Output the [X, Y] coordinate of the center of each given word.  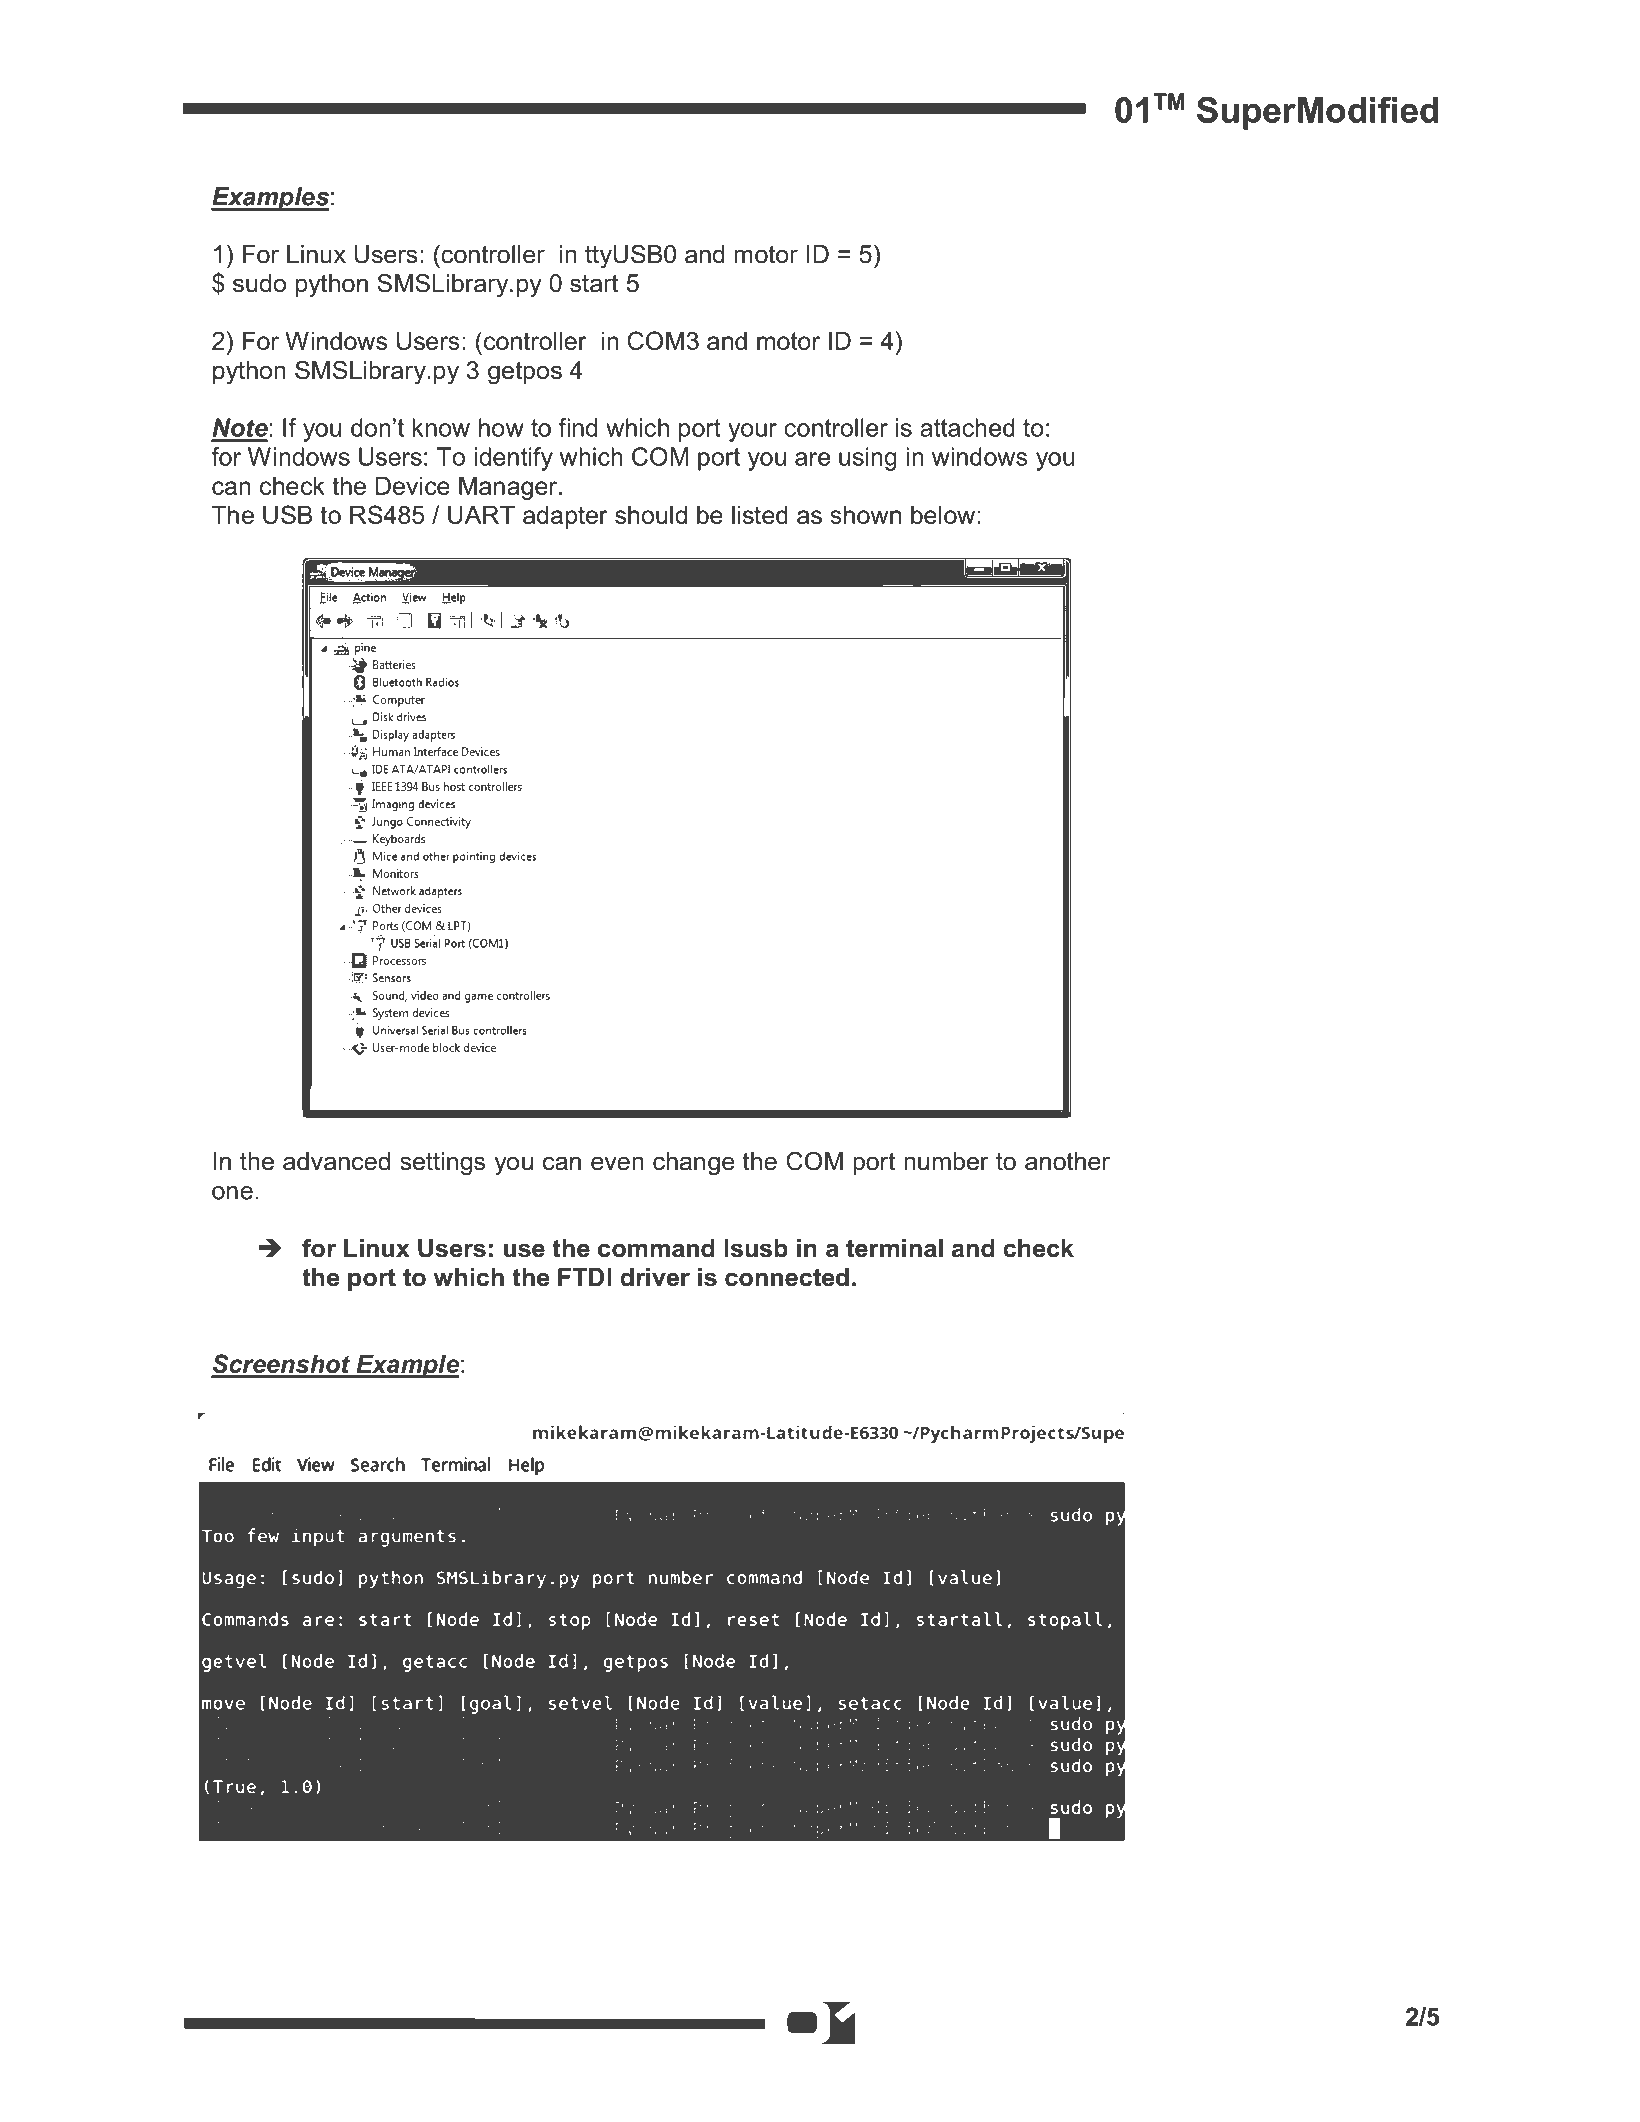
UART [481, 515]
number [946, 1161]
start [594, 283]
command [656, 1248]
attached [967, 427]
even [617, 1163]
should [651, 515]
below [944, 515]
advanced [336, 1161]
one [232, 1193]
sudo [259, 283]
